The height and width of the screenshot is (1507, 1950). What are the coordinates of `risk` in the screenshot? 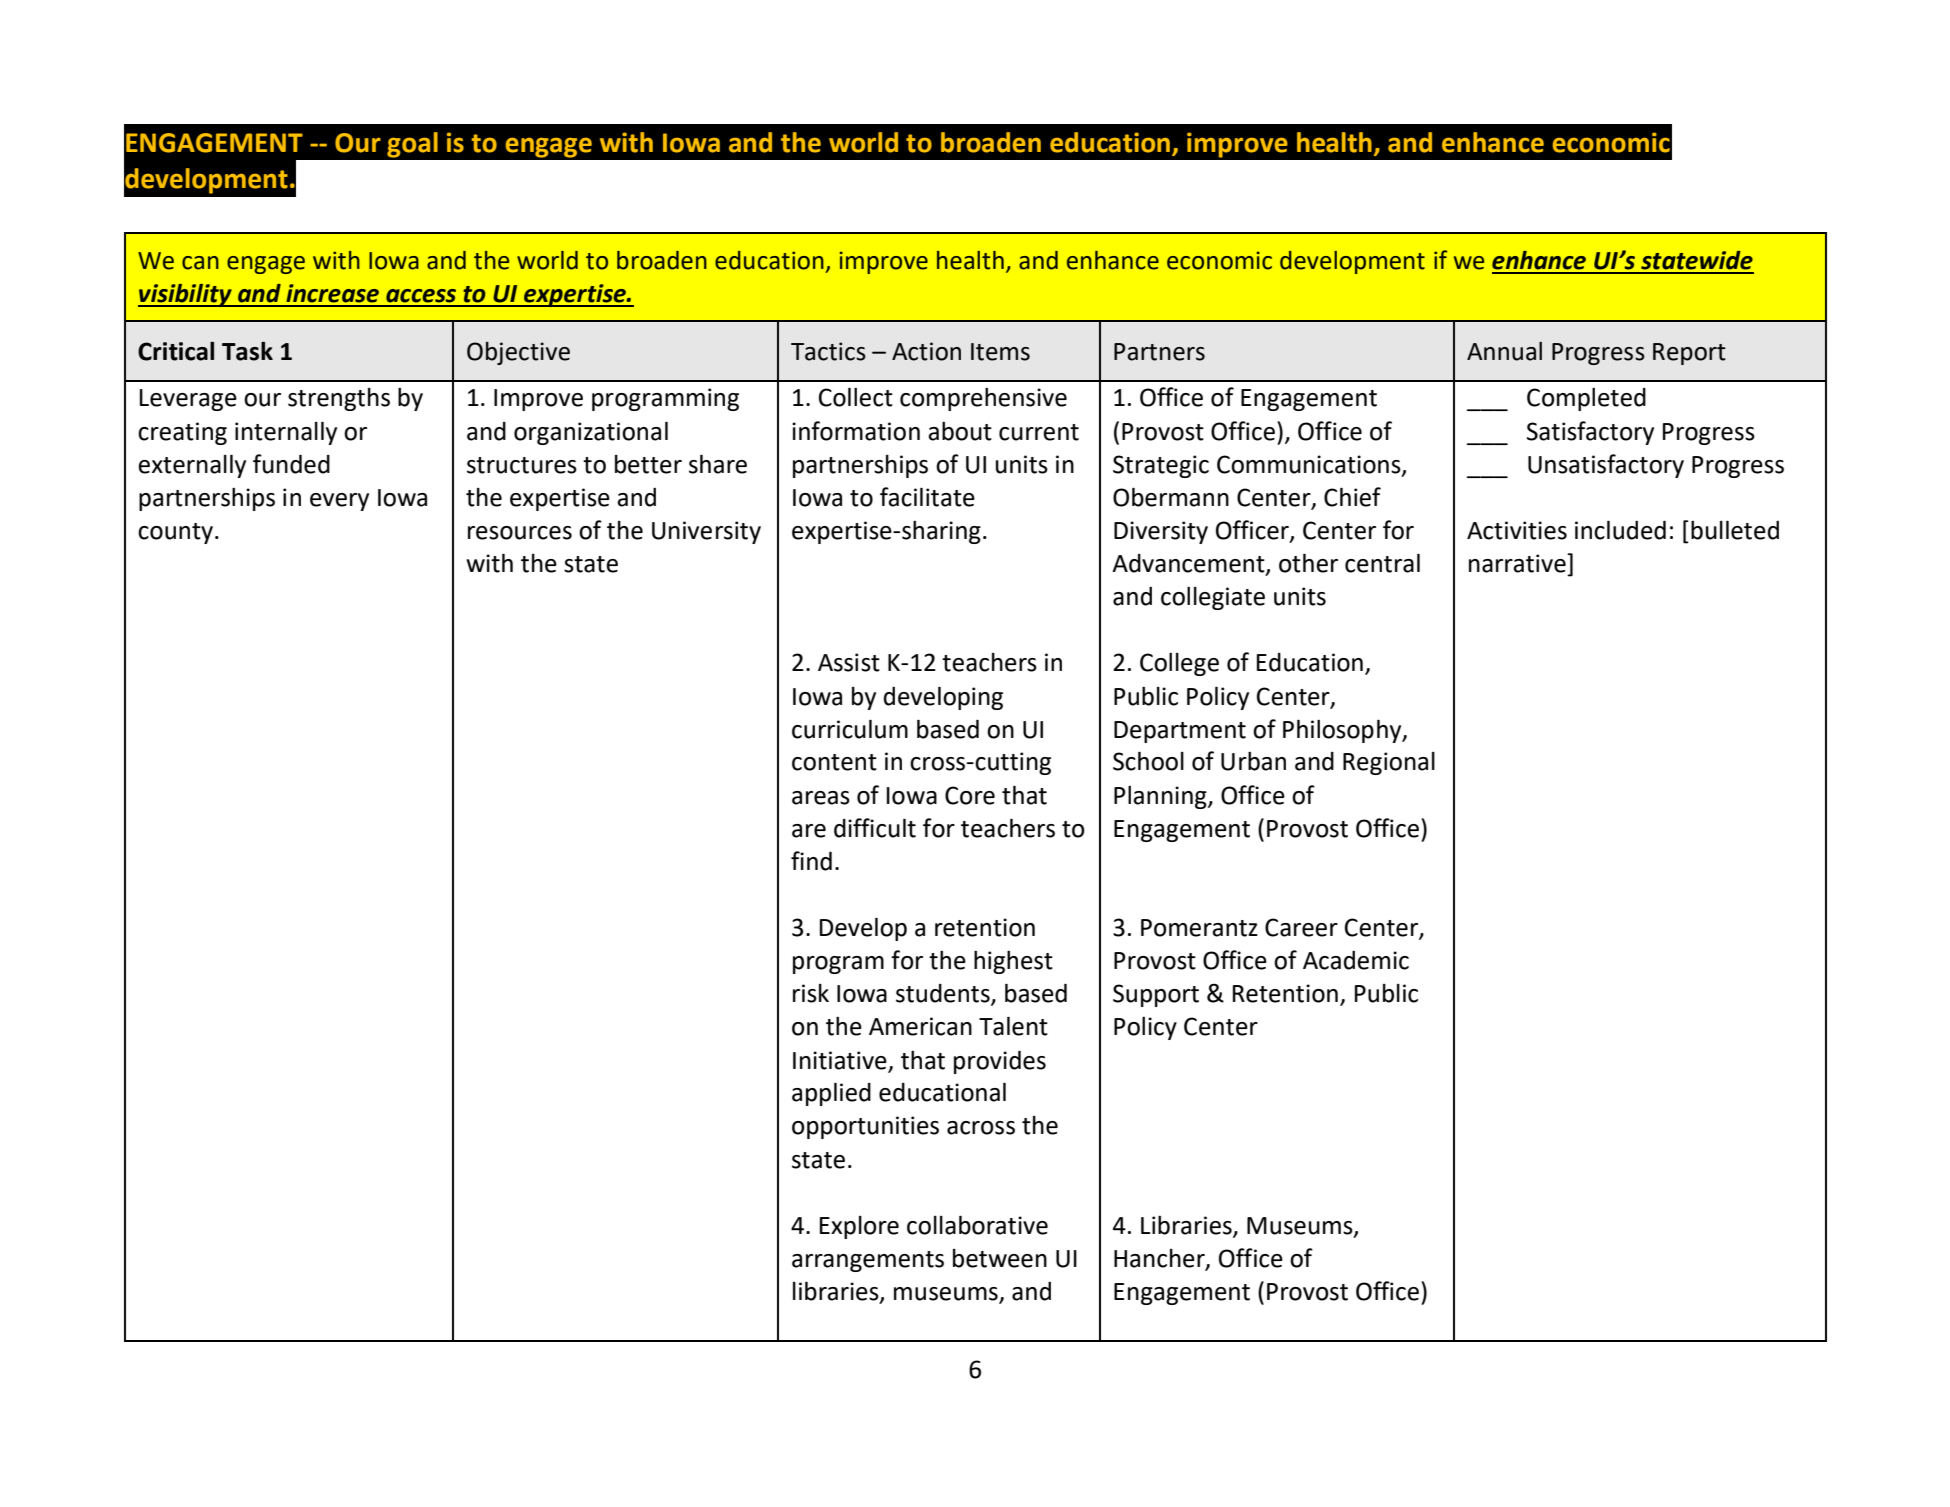 It's located at (811, 993).
